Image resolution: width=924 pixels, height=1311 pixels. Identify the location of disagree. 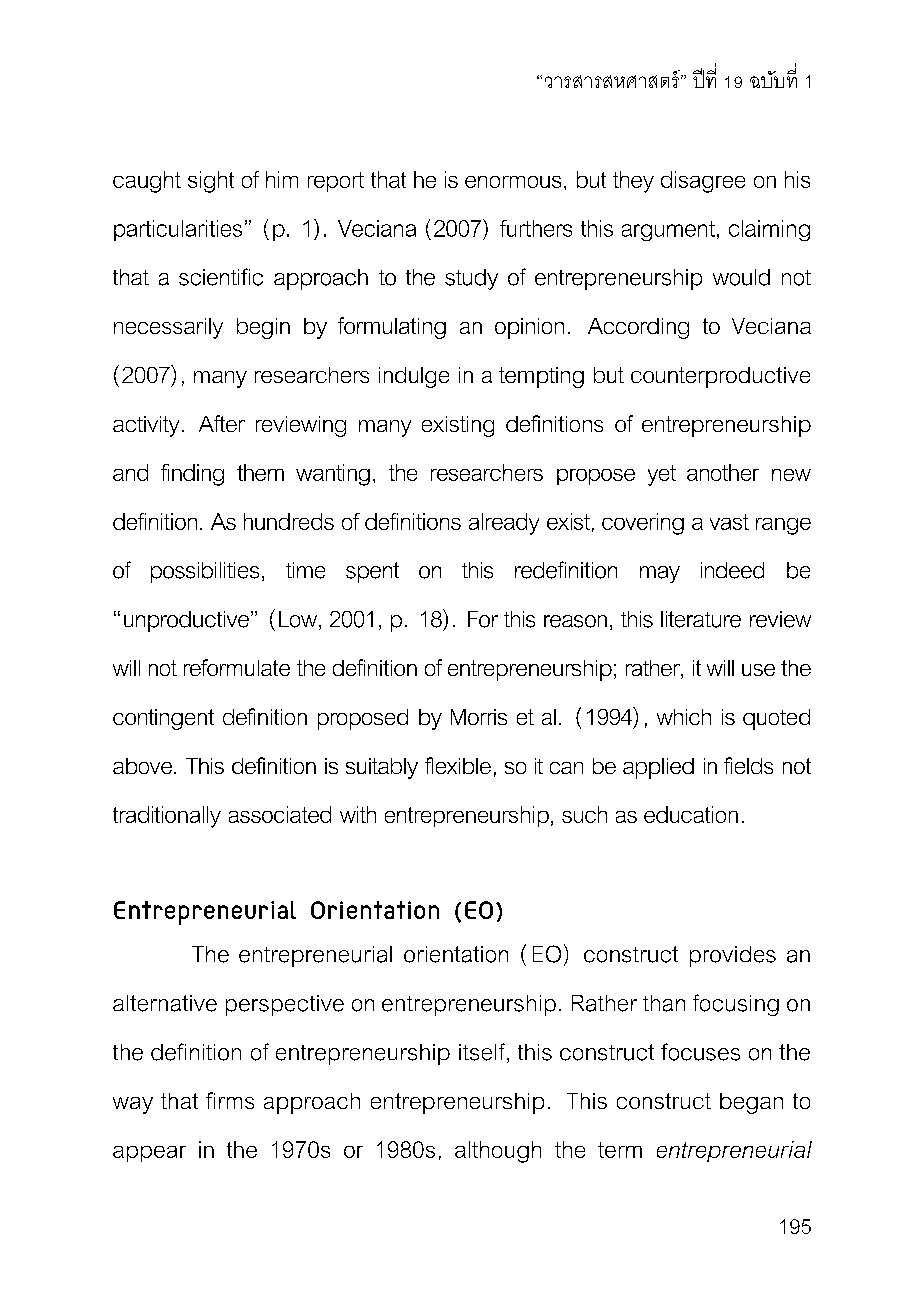
(703, 182).
